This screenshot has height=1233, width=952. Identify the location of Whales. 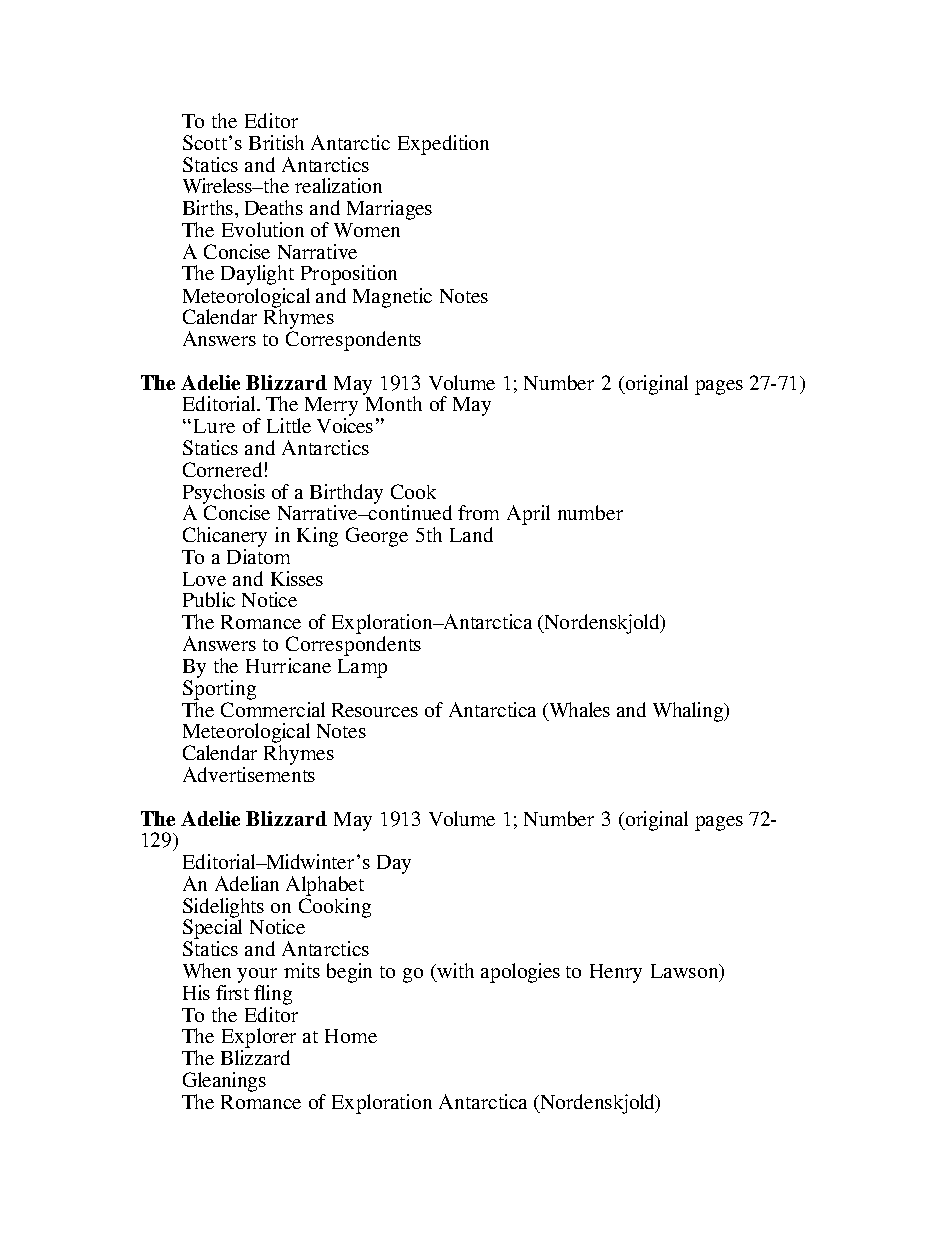
(578, 709).
